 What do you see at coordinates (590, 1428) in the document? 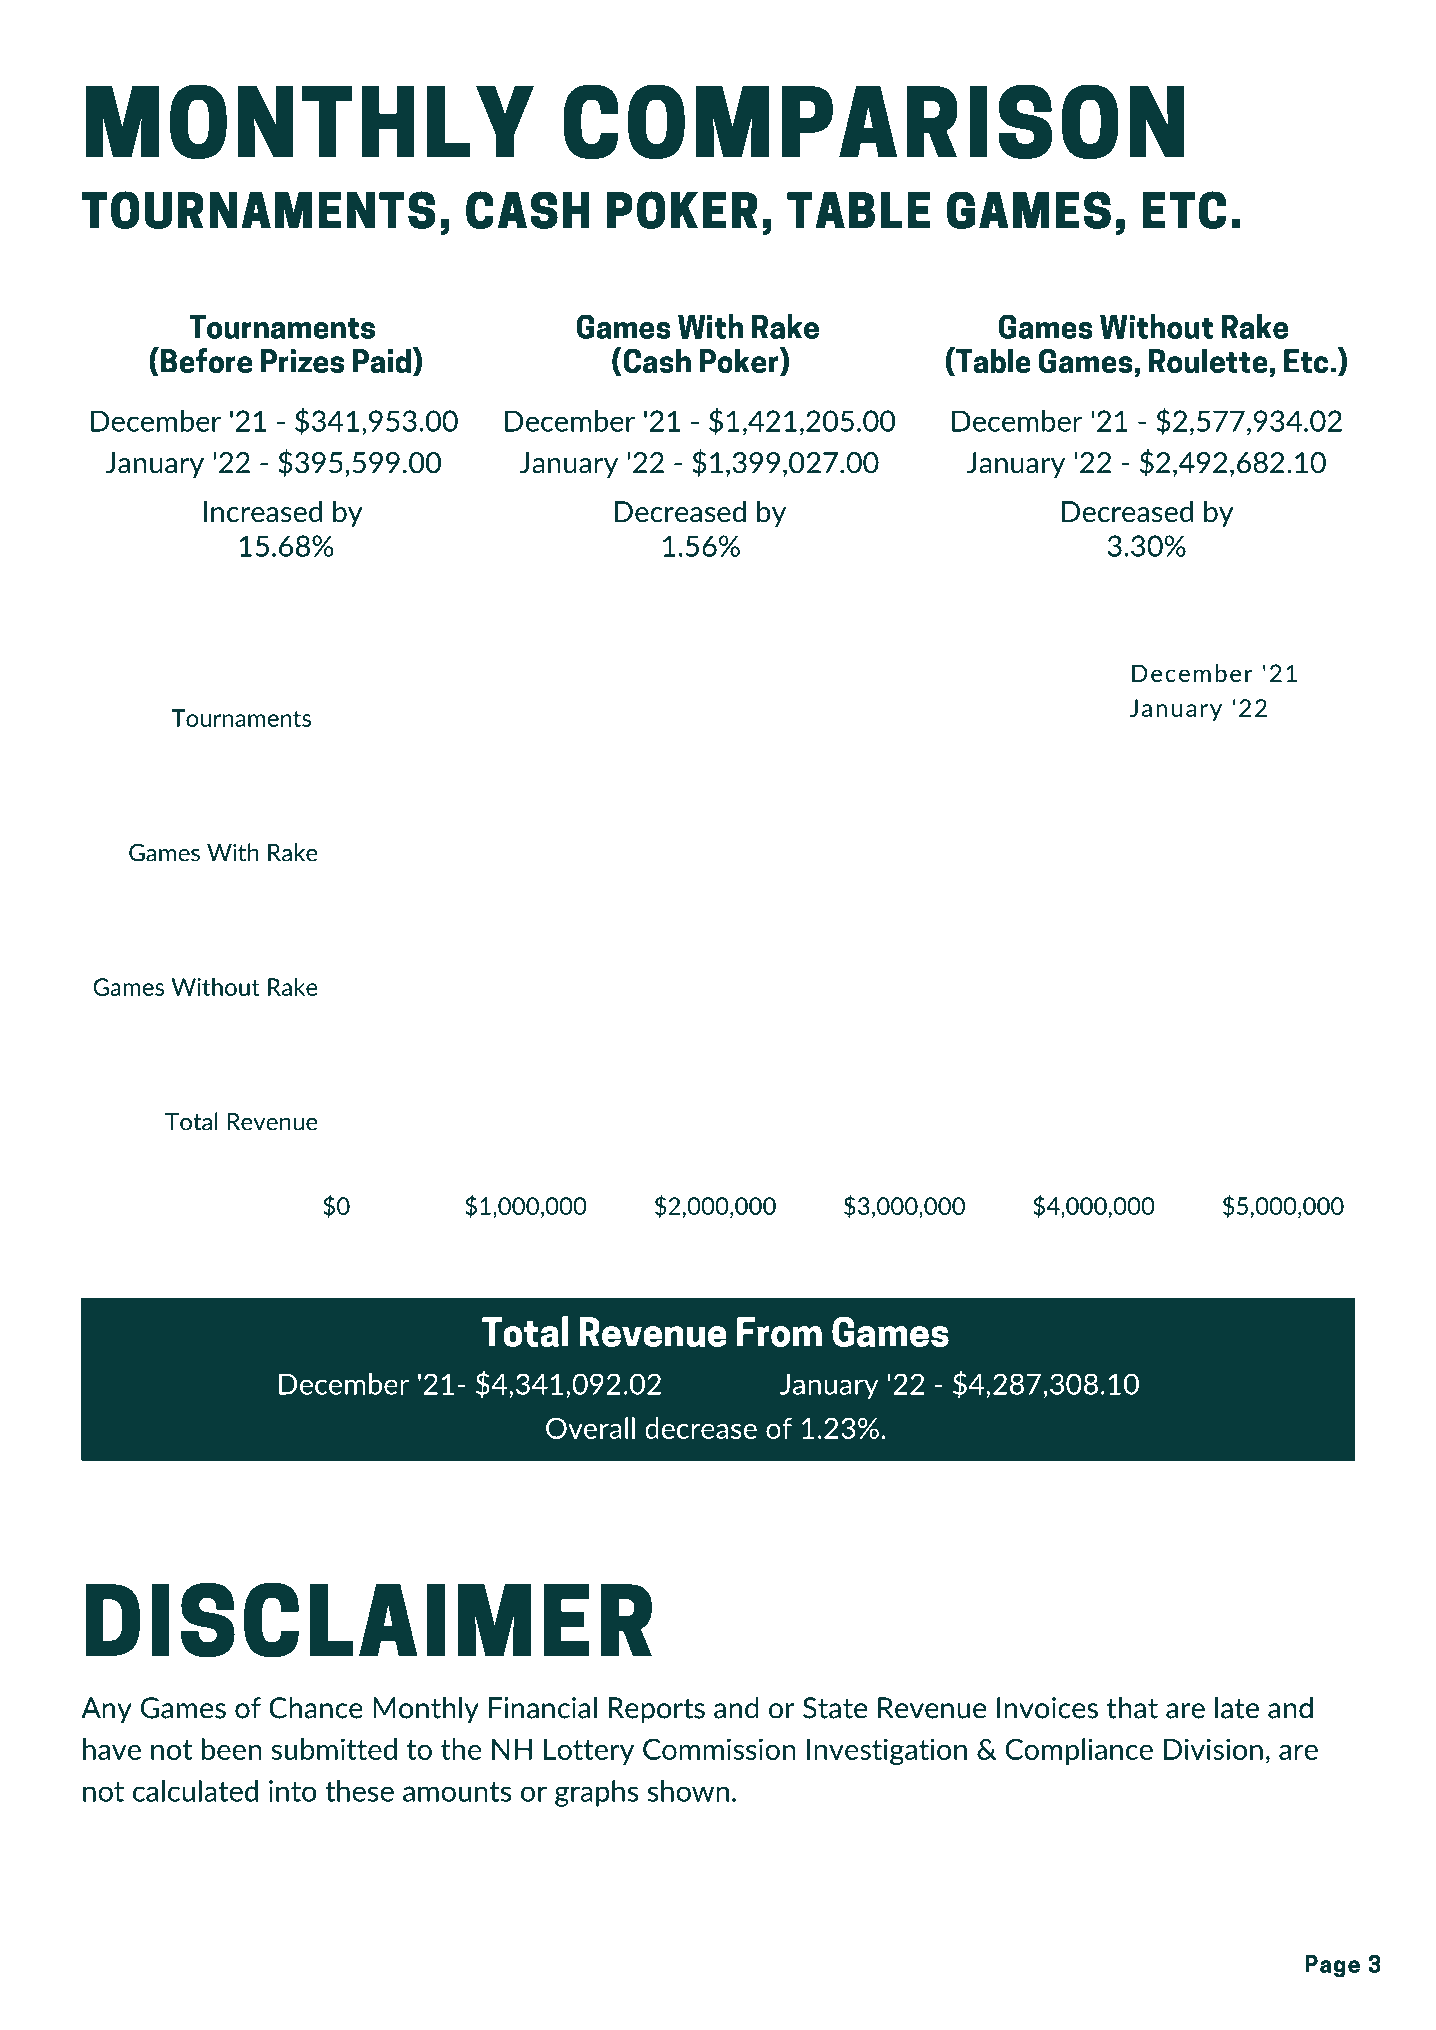
I see `Overall` at bounding box center [590, 1428].
